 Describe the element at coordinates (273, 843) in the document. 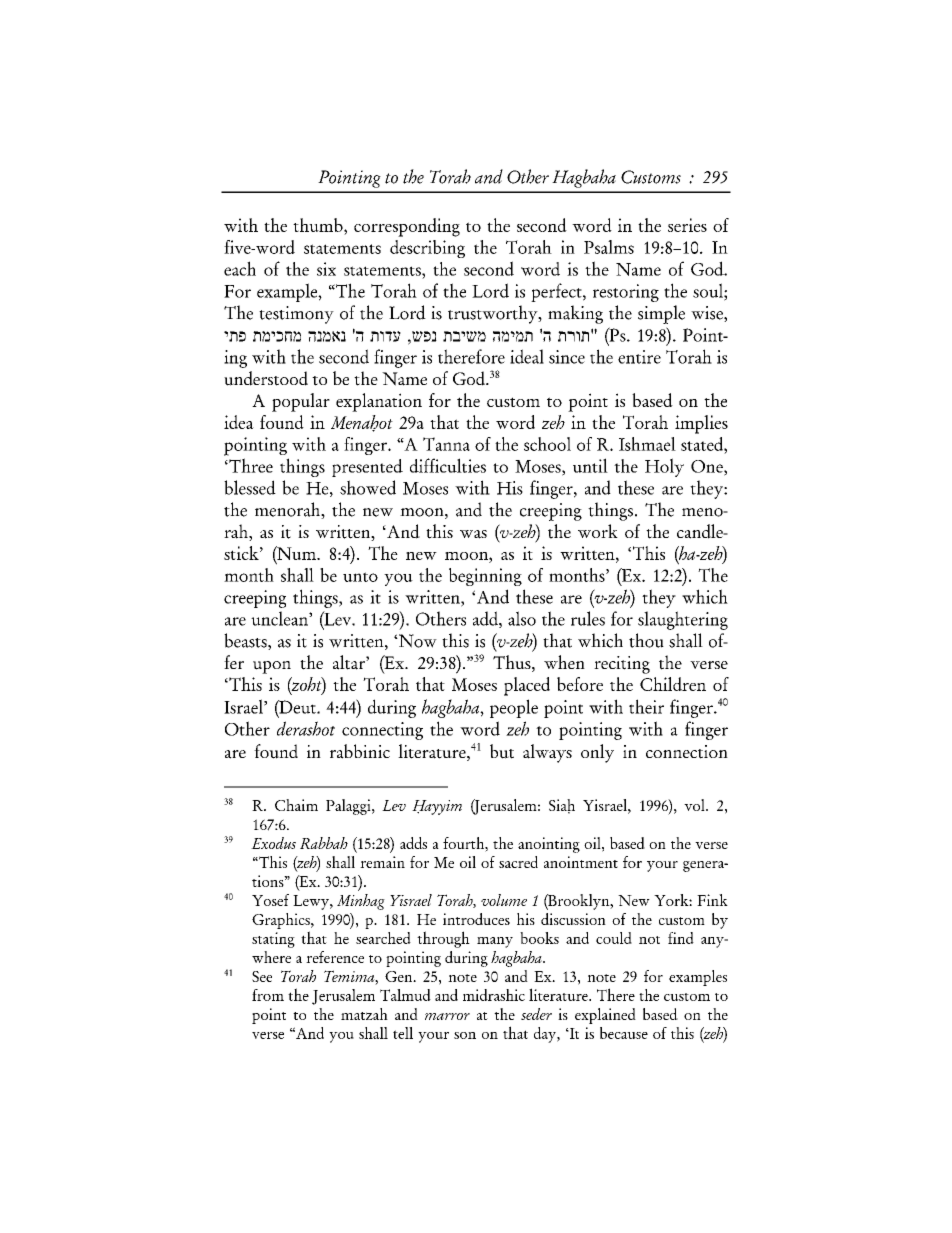

I see `Exodus` at that location.
